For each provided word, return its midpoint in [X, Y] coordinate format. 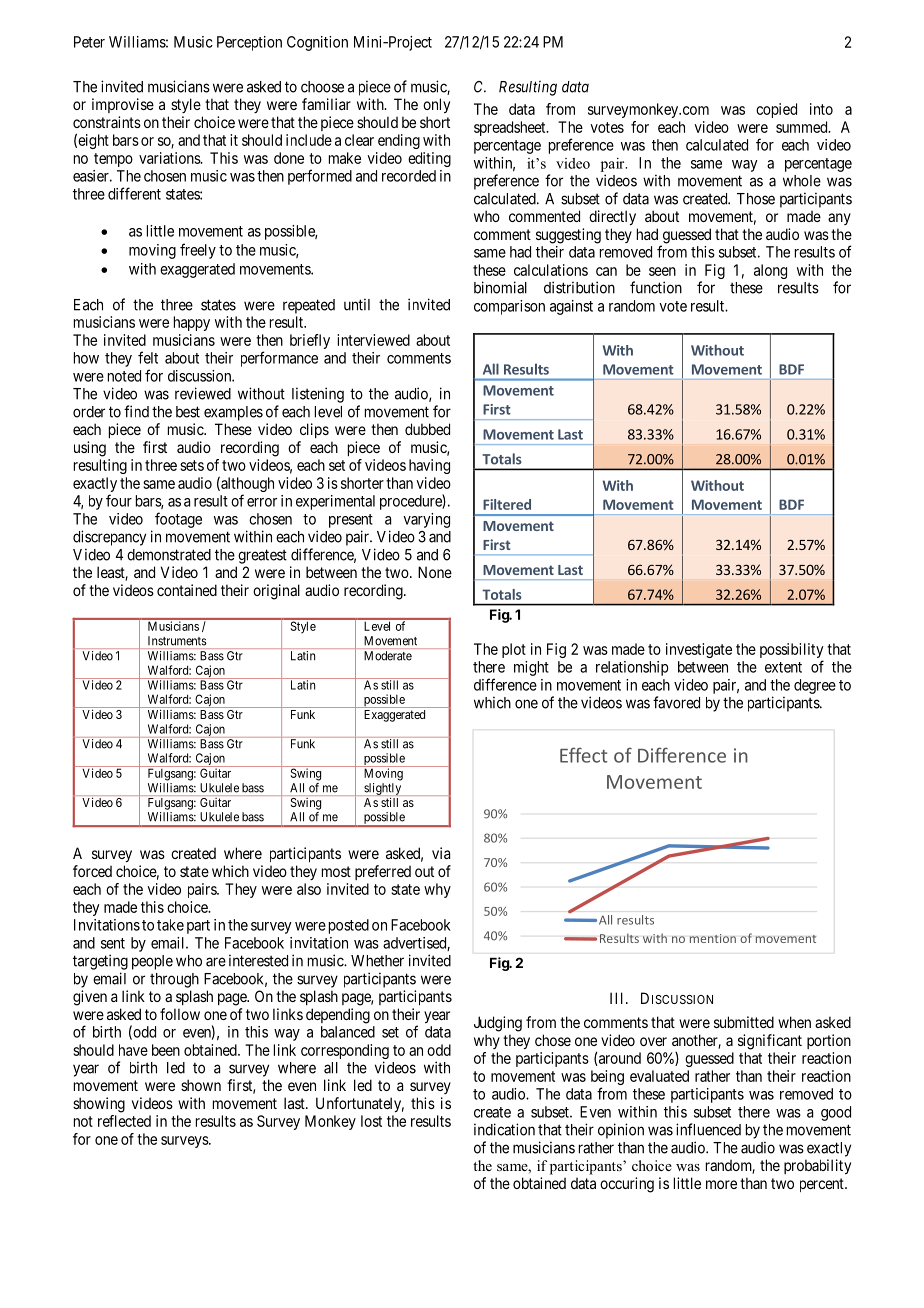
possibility [792, 652]
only [436, 105]
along [770, 271]
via [441, 853]
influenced [708, 1129]
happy [192, 323]
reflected [124, 1121]
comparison [509, 307]
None [435, 572]
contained [187, 590]
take [170, 925]
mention [713, 938]
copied [776, 110]
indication [504, 1129]
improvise [123, 105]
